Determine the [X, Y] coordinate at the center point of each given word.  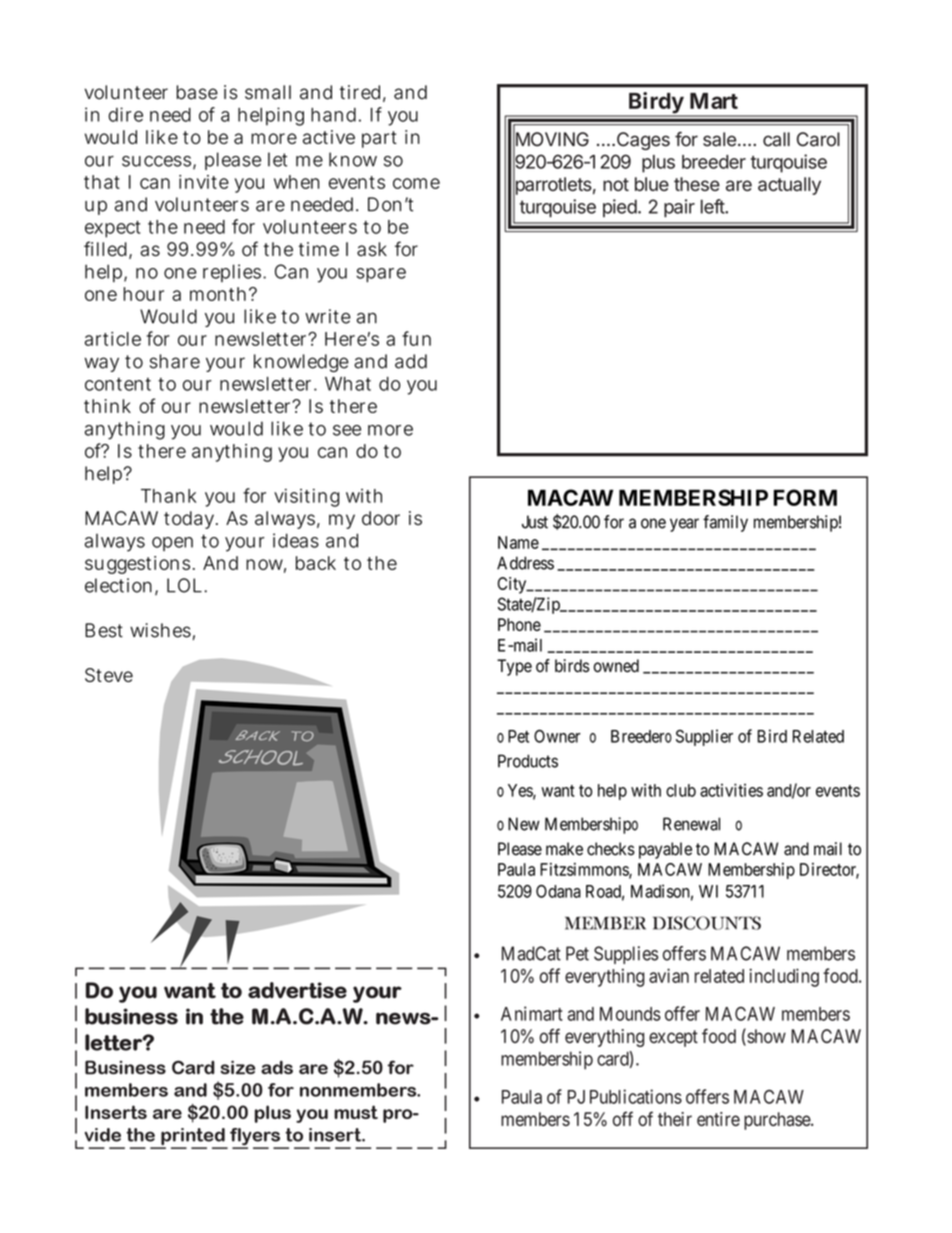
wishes [160, 630]
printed [193, 1138]
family [725, 523]
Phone [519, 624]
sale [719, 139]
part [379, 139]
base [197, 92]
